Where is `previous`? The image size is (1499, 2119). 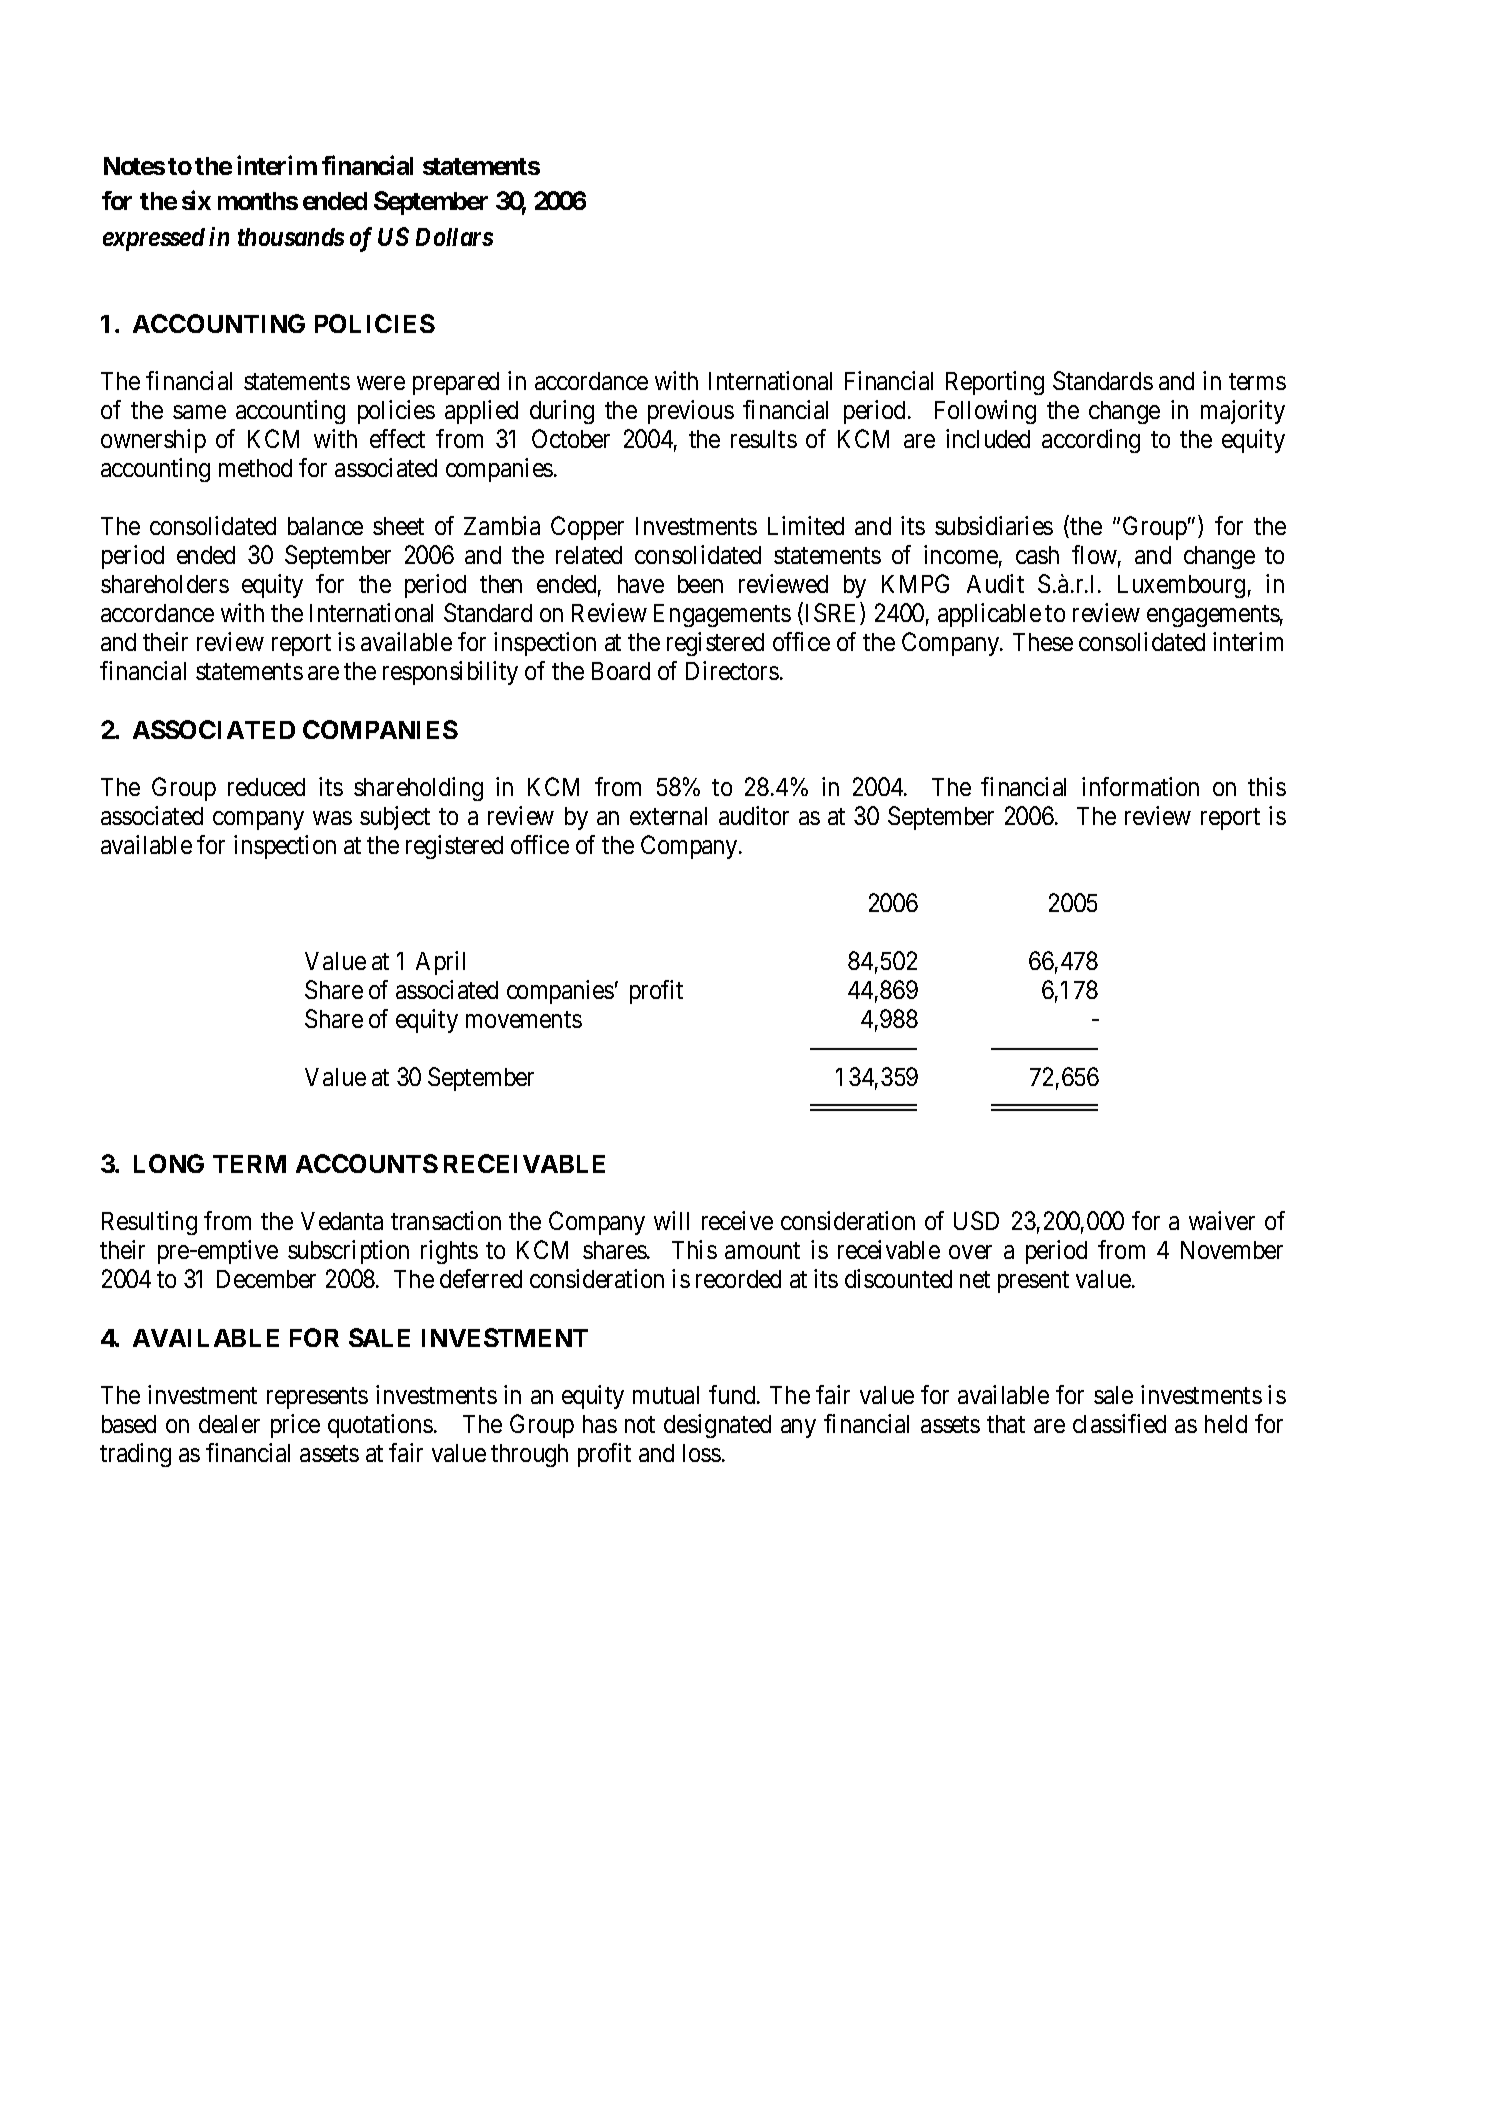 previous is located at coordinates (691, 412).
